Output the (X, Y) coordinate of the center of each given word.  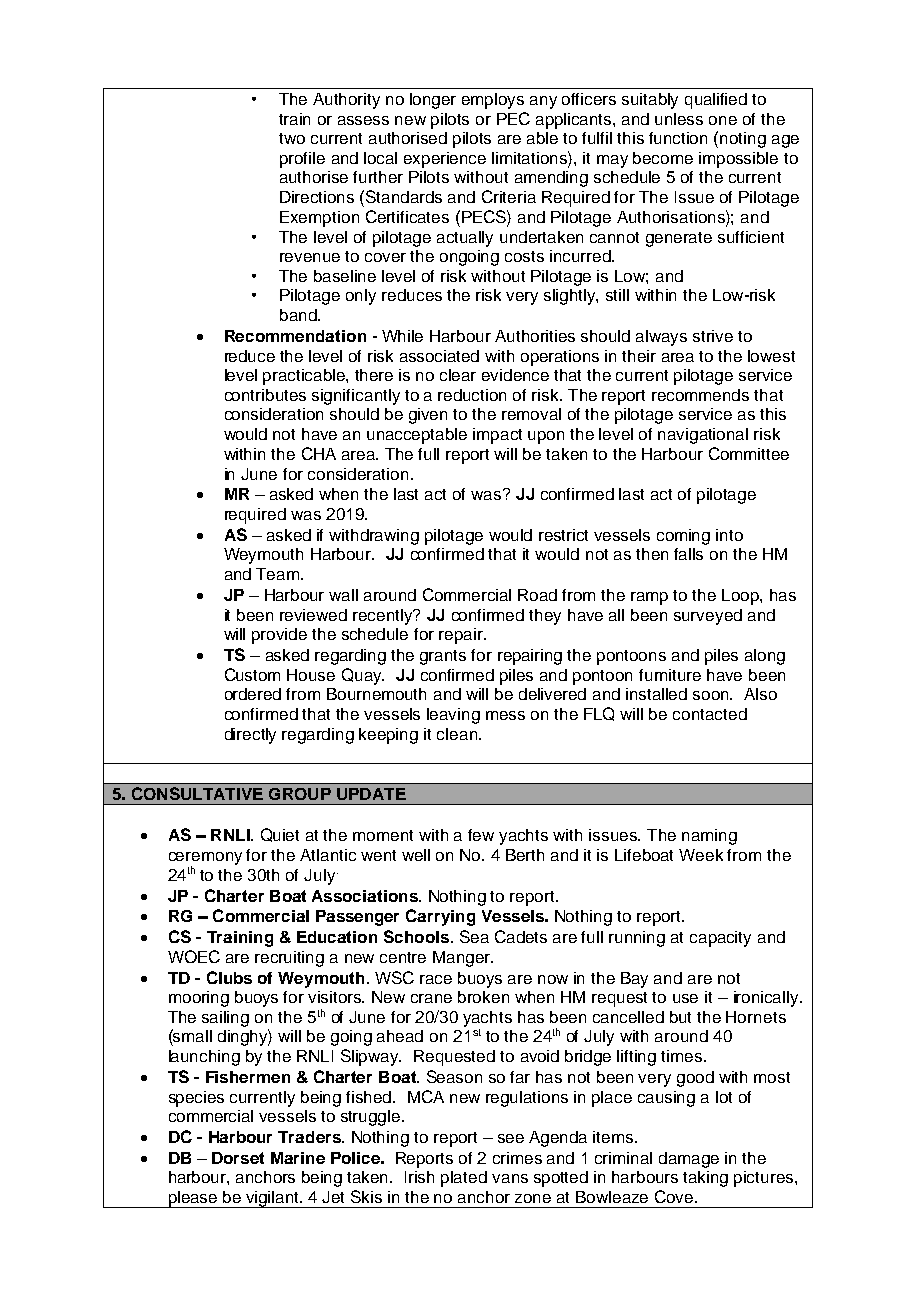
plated (464, 1179)
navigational (703, 436)
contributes (265, 395)
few (481, 835)
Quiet (280, 835)
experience (445, 160)
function (678, 138)
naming (709, 837)
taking (705, 1179)
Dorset (238, 1158)
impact (497, 436)
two (292, 138)
